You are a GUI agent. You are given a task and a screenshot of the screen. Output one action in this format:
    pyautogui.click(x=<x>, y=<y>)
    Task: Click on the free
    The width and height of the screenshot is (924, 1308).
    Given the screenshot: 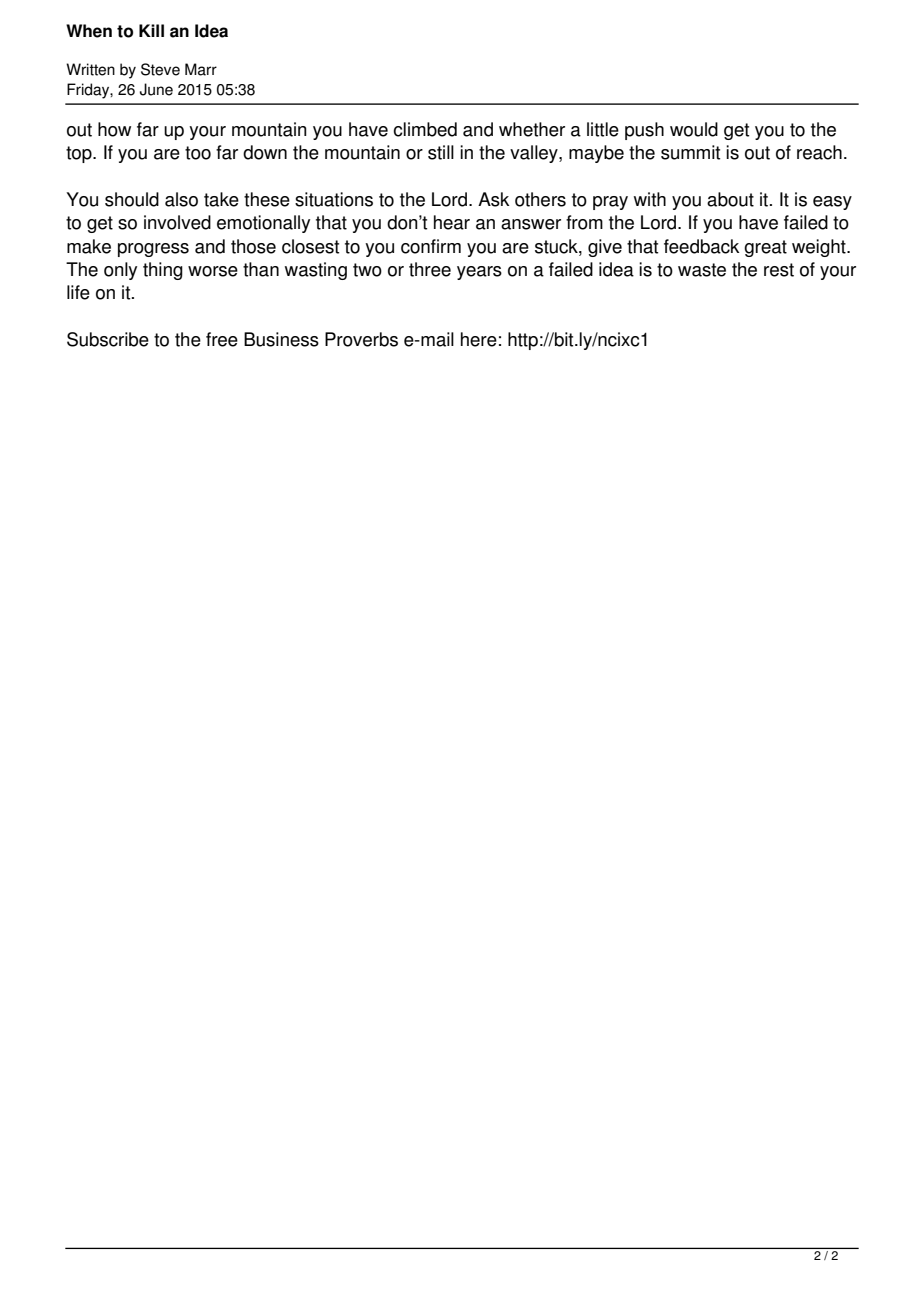 What is the action you would take?
    pyautogui.click(x=222, y=339)
